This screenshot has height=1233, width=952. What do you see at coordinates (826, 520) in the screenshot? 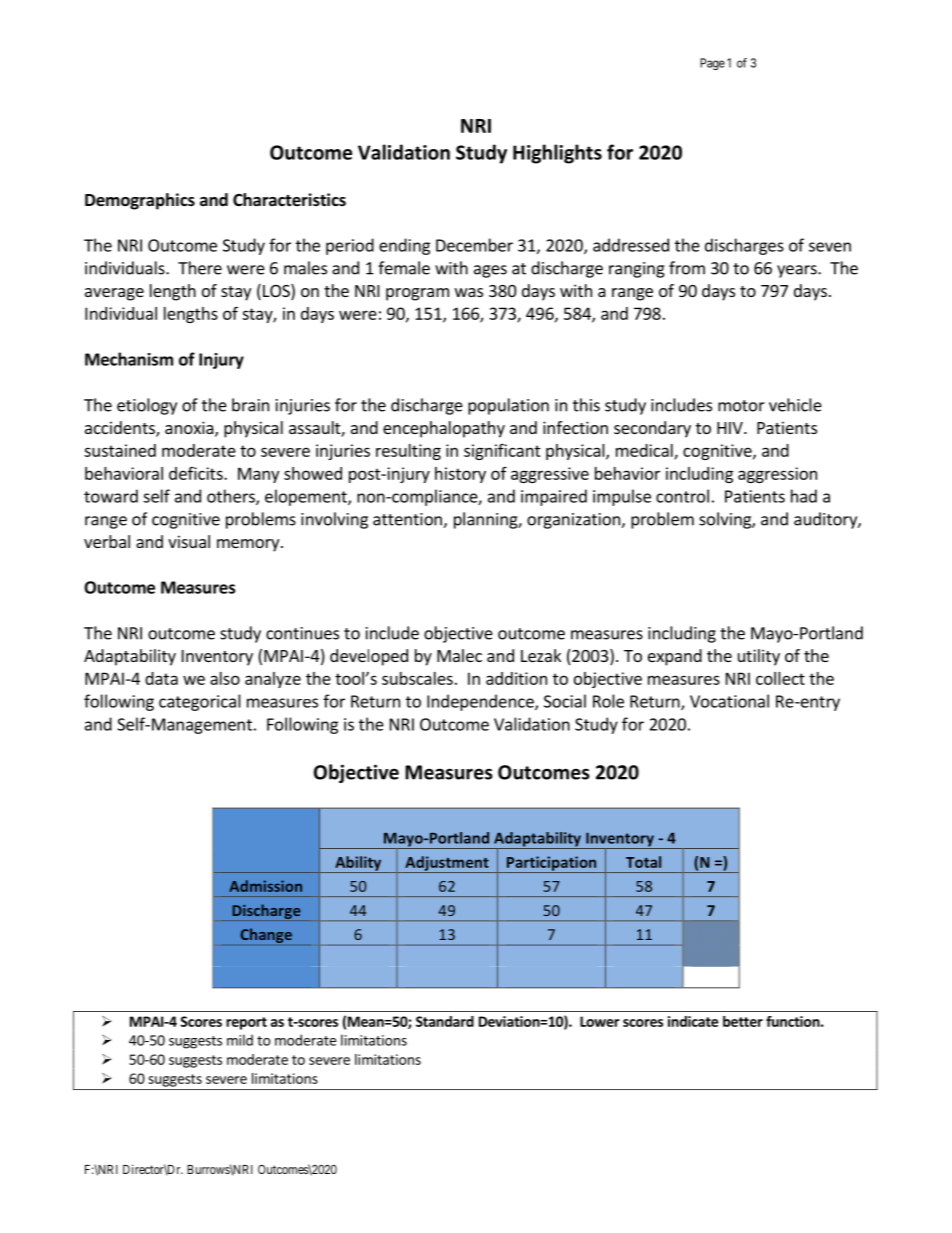
I see `auditory` at bounding box center [826, 520].
